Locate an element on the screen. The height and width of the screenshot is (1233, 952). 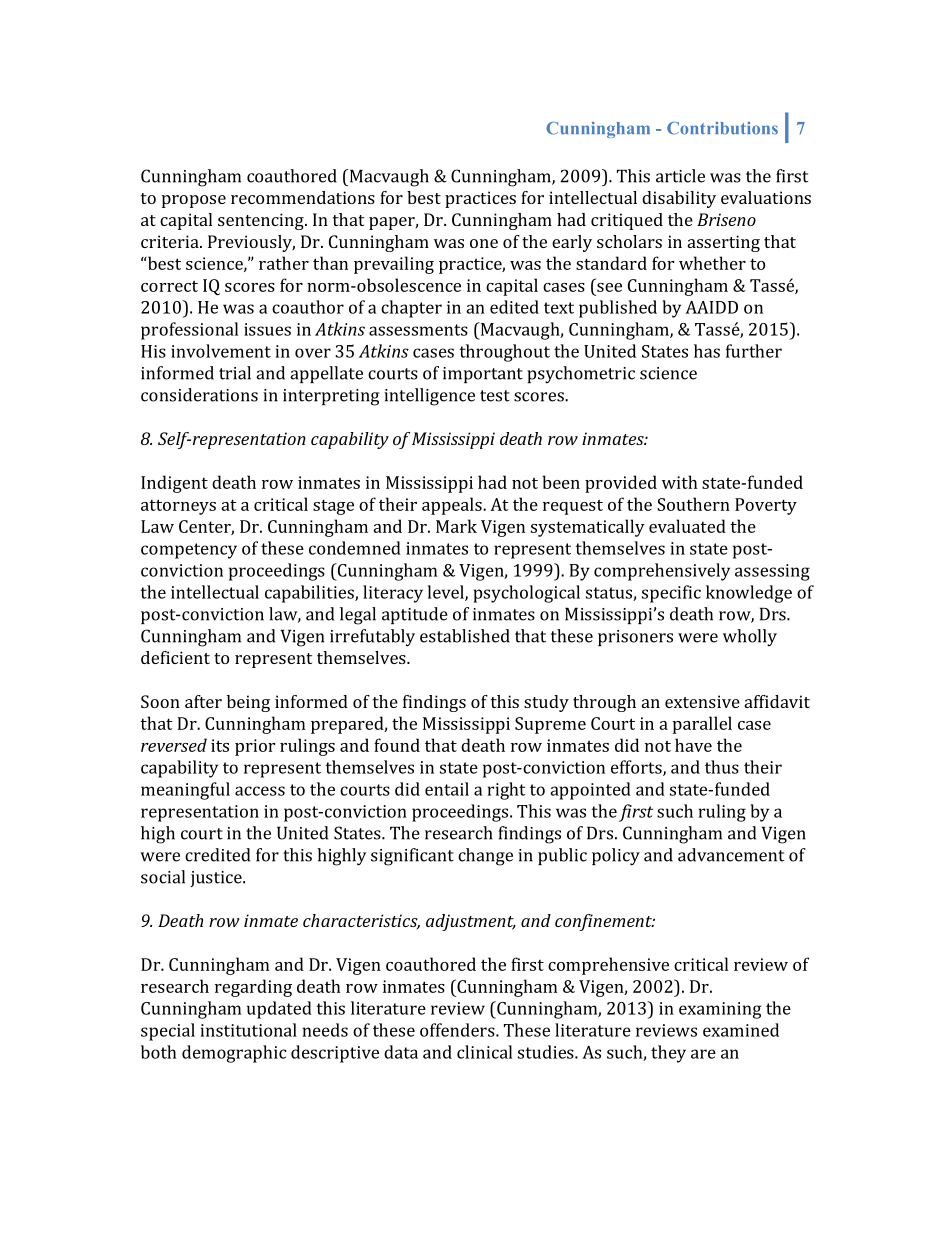
early is located at coordinates (572, 243).
